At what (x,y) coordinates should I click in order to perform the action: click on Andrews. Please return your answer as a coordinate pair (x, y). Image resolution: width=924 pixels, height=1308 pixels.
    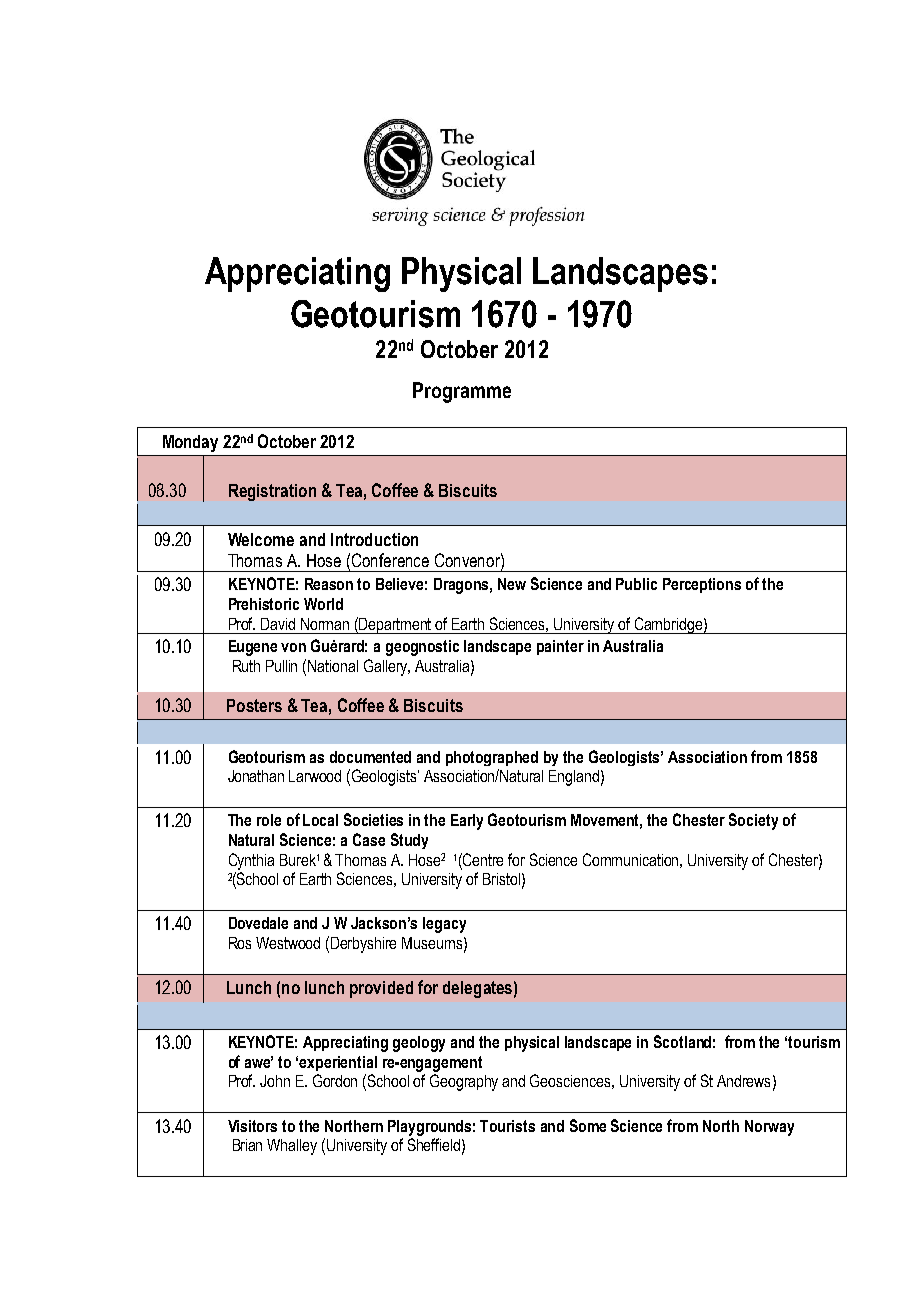
    Looking at the image, I should click on (743, 1081).
